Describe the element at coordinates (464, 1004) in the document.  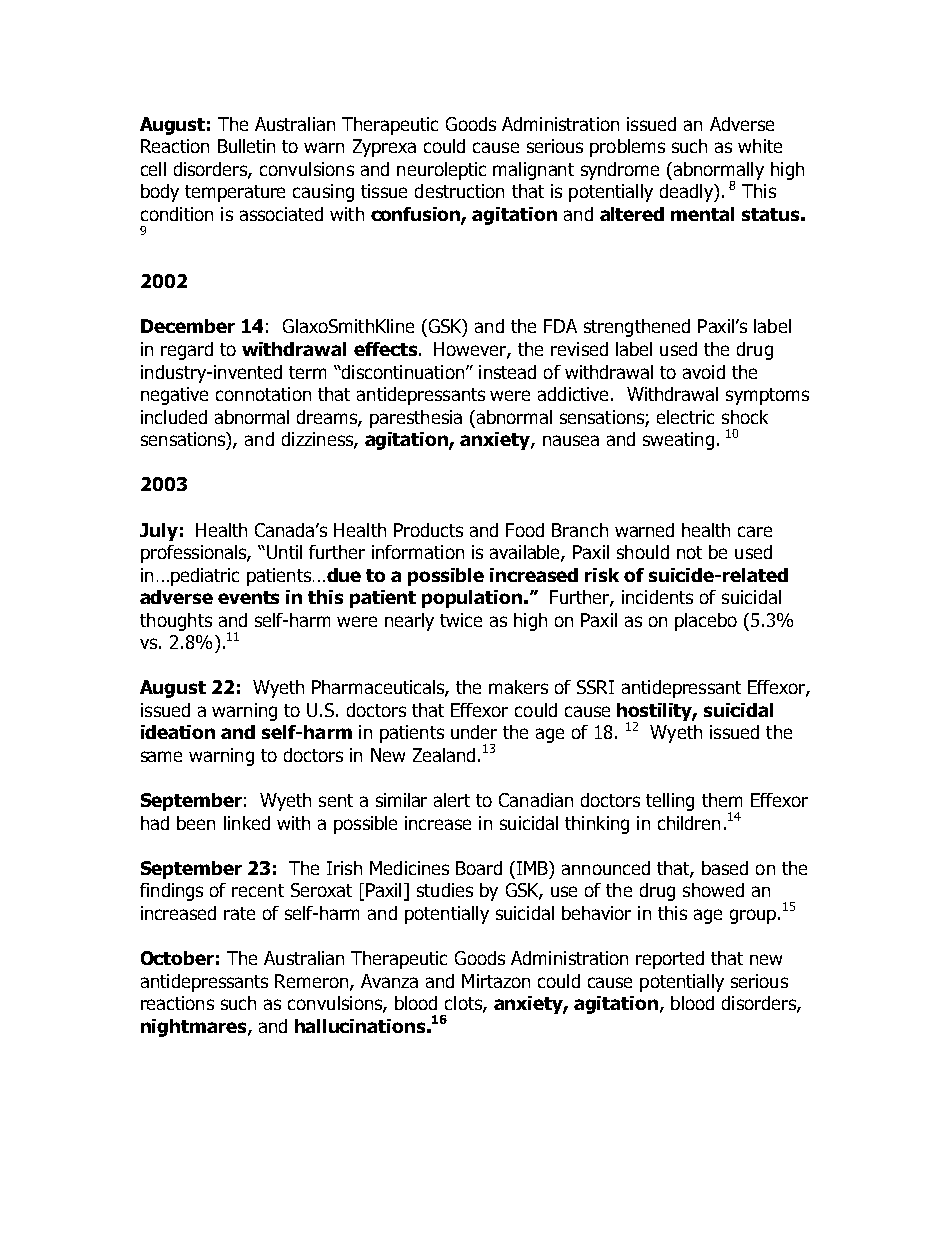
I see `clots` at that location.
